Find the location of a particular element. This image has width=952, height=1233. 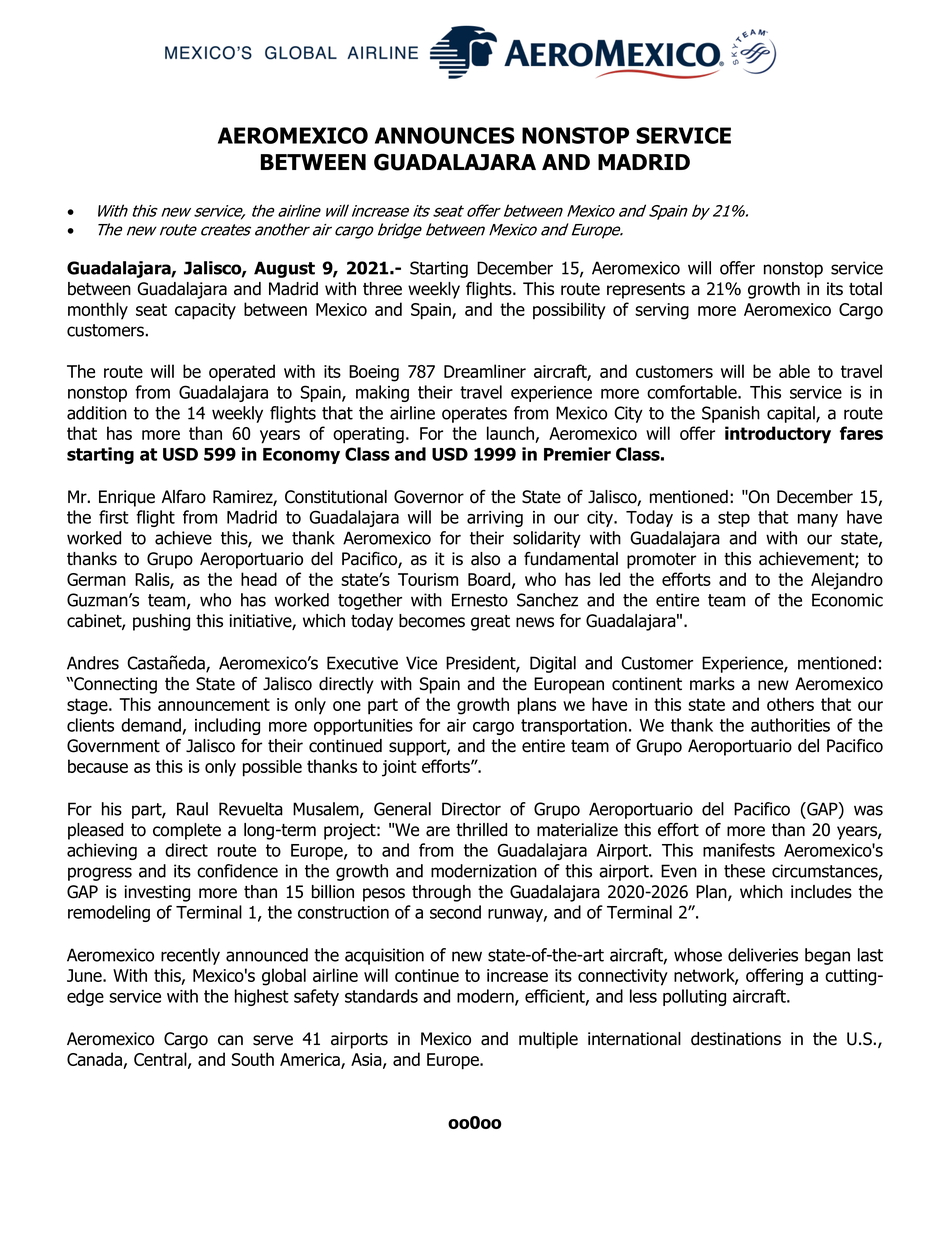

Economic is located at coordinates (847, 600).
